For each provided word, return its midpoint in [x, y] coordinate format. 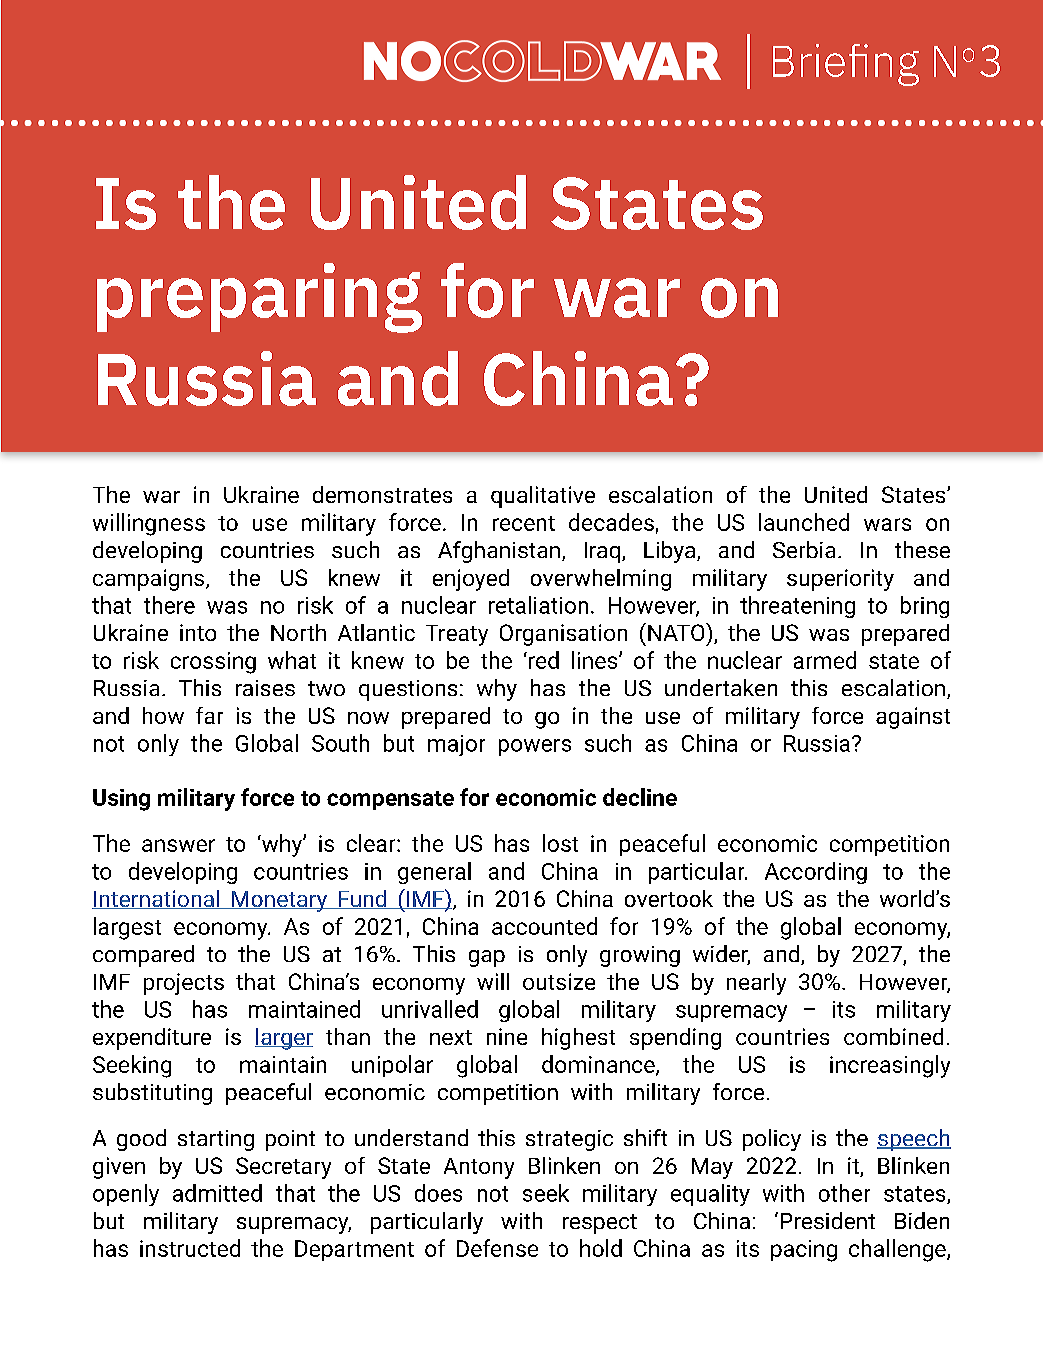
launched [804, 522]
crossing [213, 663]
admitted [217, 1193]
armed [825, 660]
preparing [259, 298]
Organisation [563, 635]
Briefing [846, 65]
